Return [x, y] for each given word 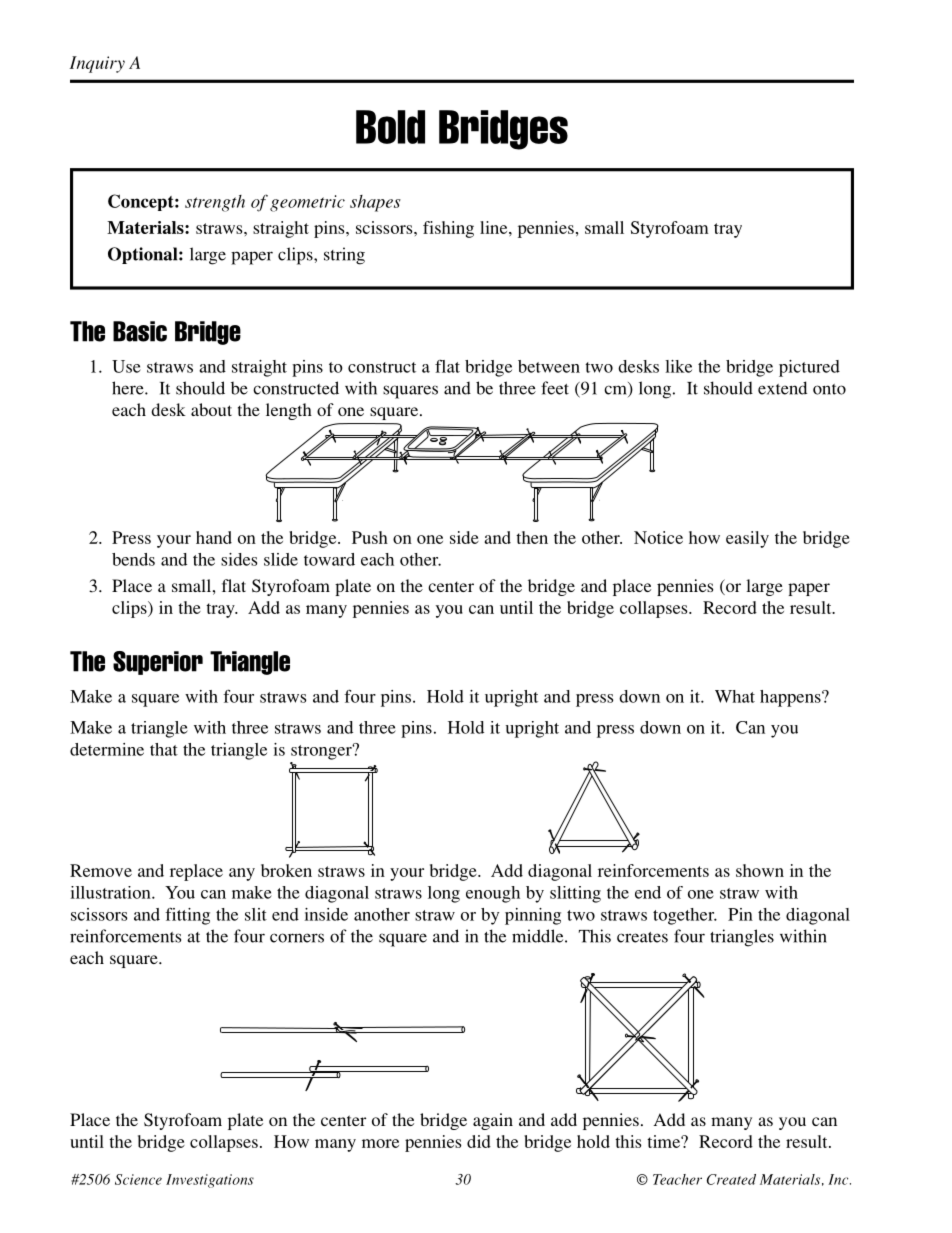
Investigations [210, 1181]
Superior [158, 663]
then [532, 537]
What [735, 696]
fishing [448, 229]
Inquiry [97, 64]
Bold [390, 127]
